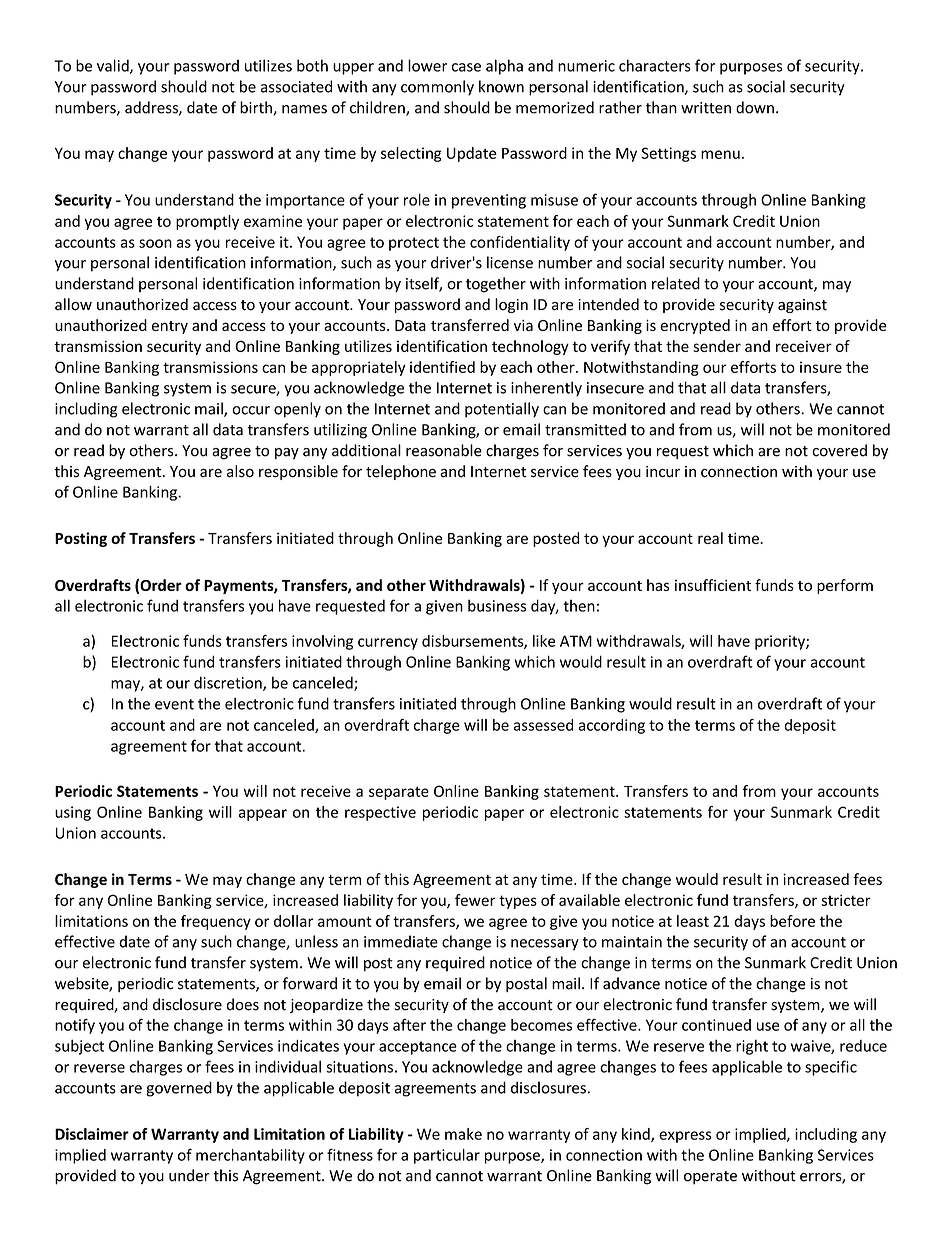  What do you see at coordinates (497, 605) in the screenshot?
I see `business` at bounding box center [497, 605].
